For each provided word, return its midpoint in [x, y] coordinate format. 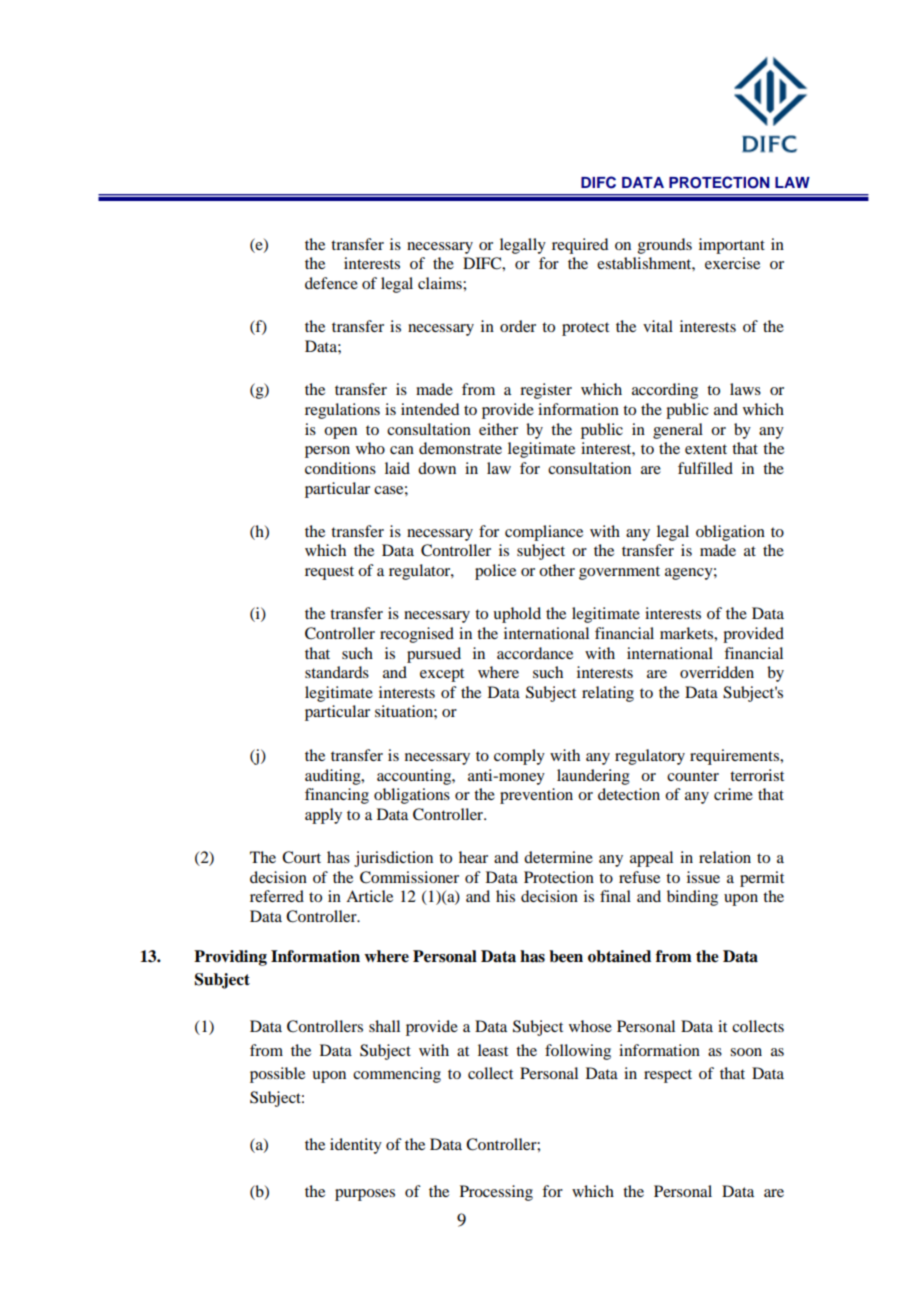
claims [441, 283]
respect [668, 1076]
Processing [496, 1193]
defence [331, 283]
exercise [732, 263]
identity [356, 1146]
